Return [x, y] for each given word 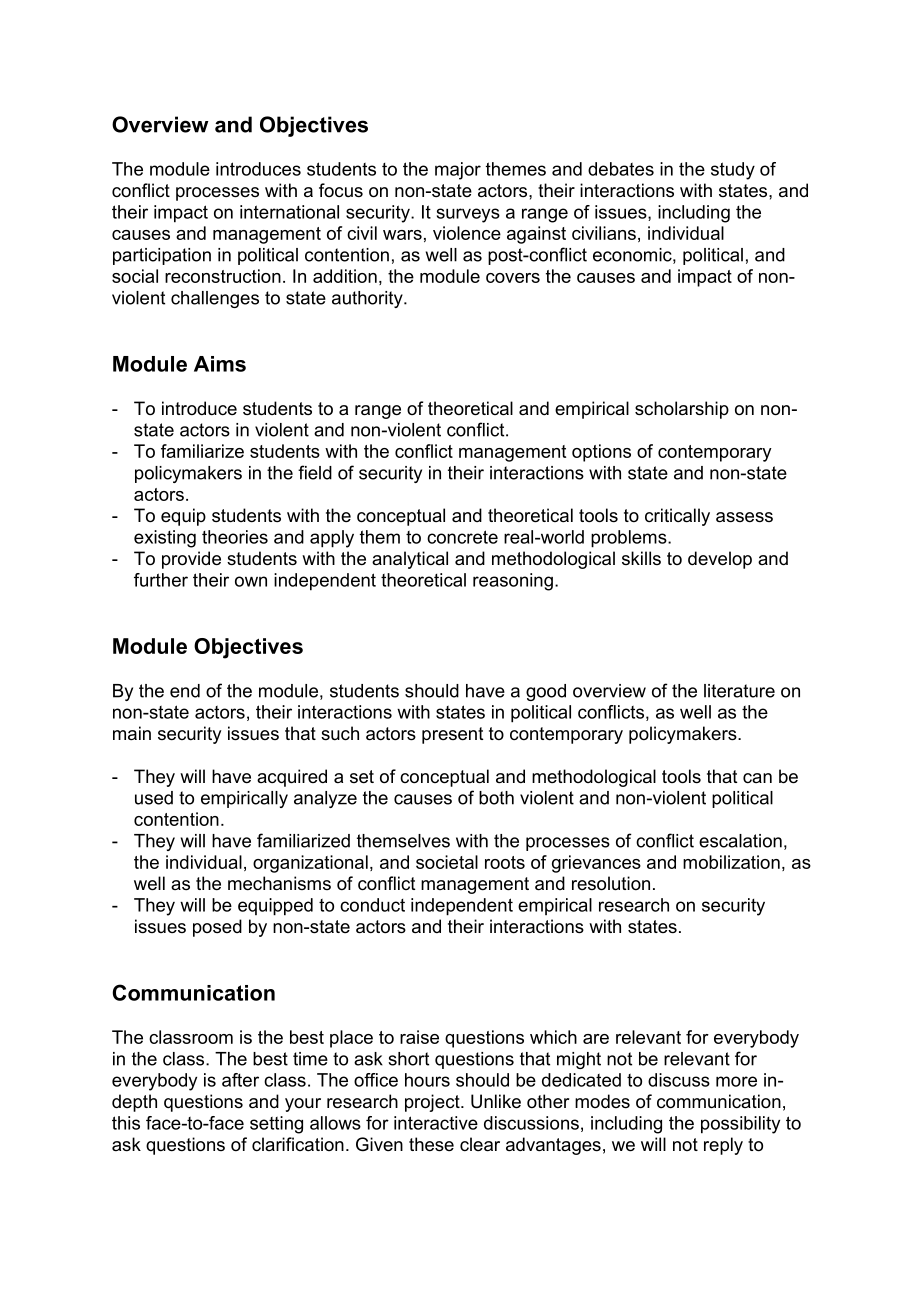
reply [723, 1146]
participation [162, 256]
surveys [468, 215]
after [240, 1080]
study [733, 171]
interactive [436, 1123]
